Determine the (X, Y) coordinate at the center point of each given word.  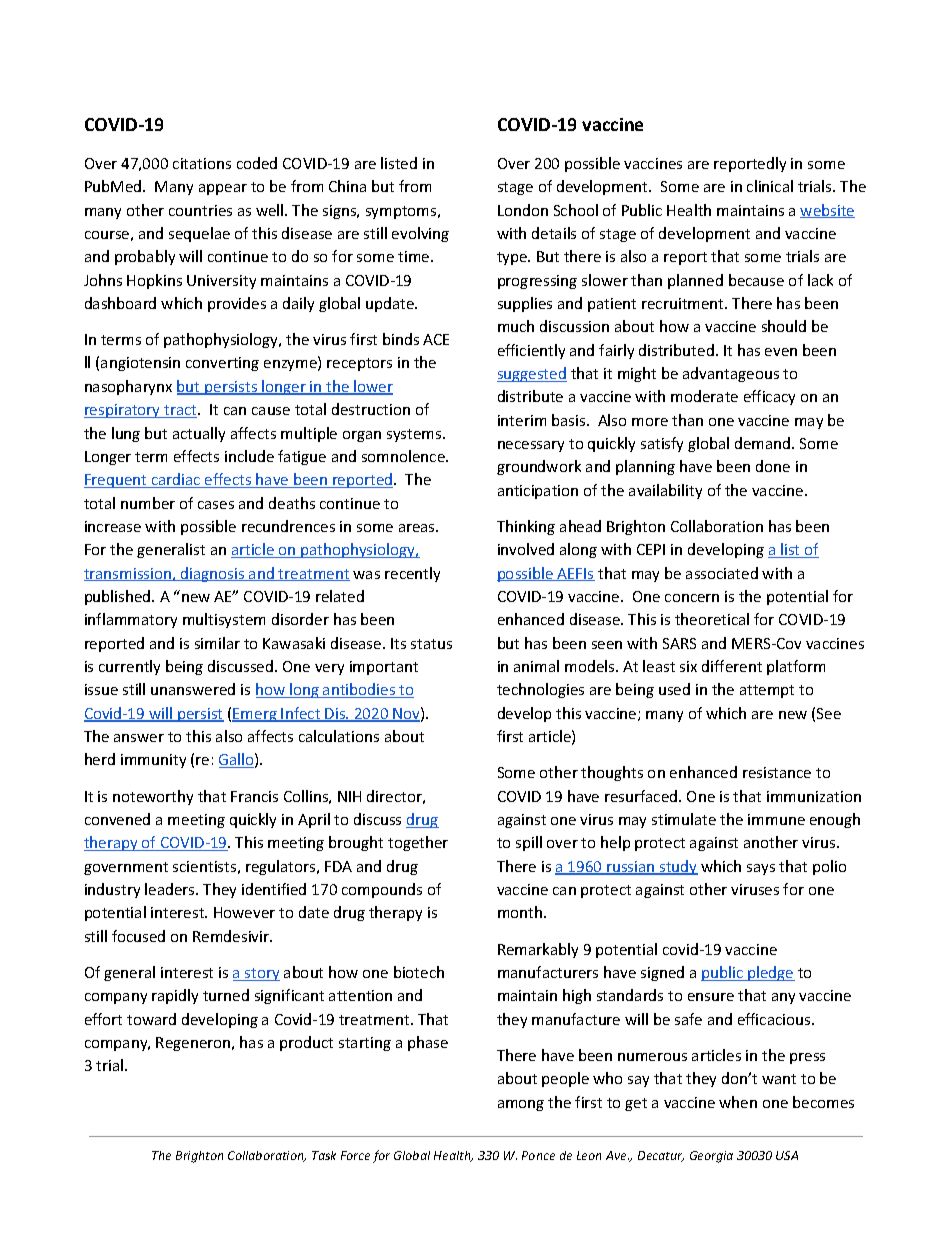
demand (764, 443)
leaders (171, 889)
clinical (770, 186)
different (732, 666)
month (521, 912)
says (761, 869)
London (523, 210)
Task (324, 1155)
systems (415, 435)
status (431, 644)
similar (217, 643)
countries (200, 210)
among (521, 1105)
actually (199, 434)
